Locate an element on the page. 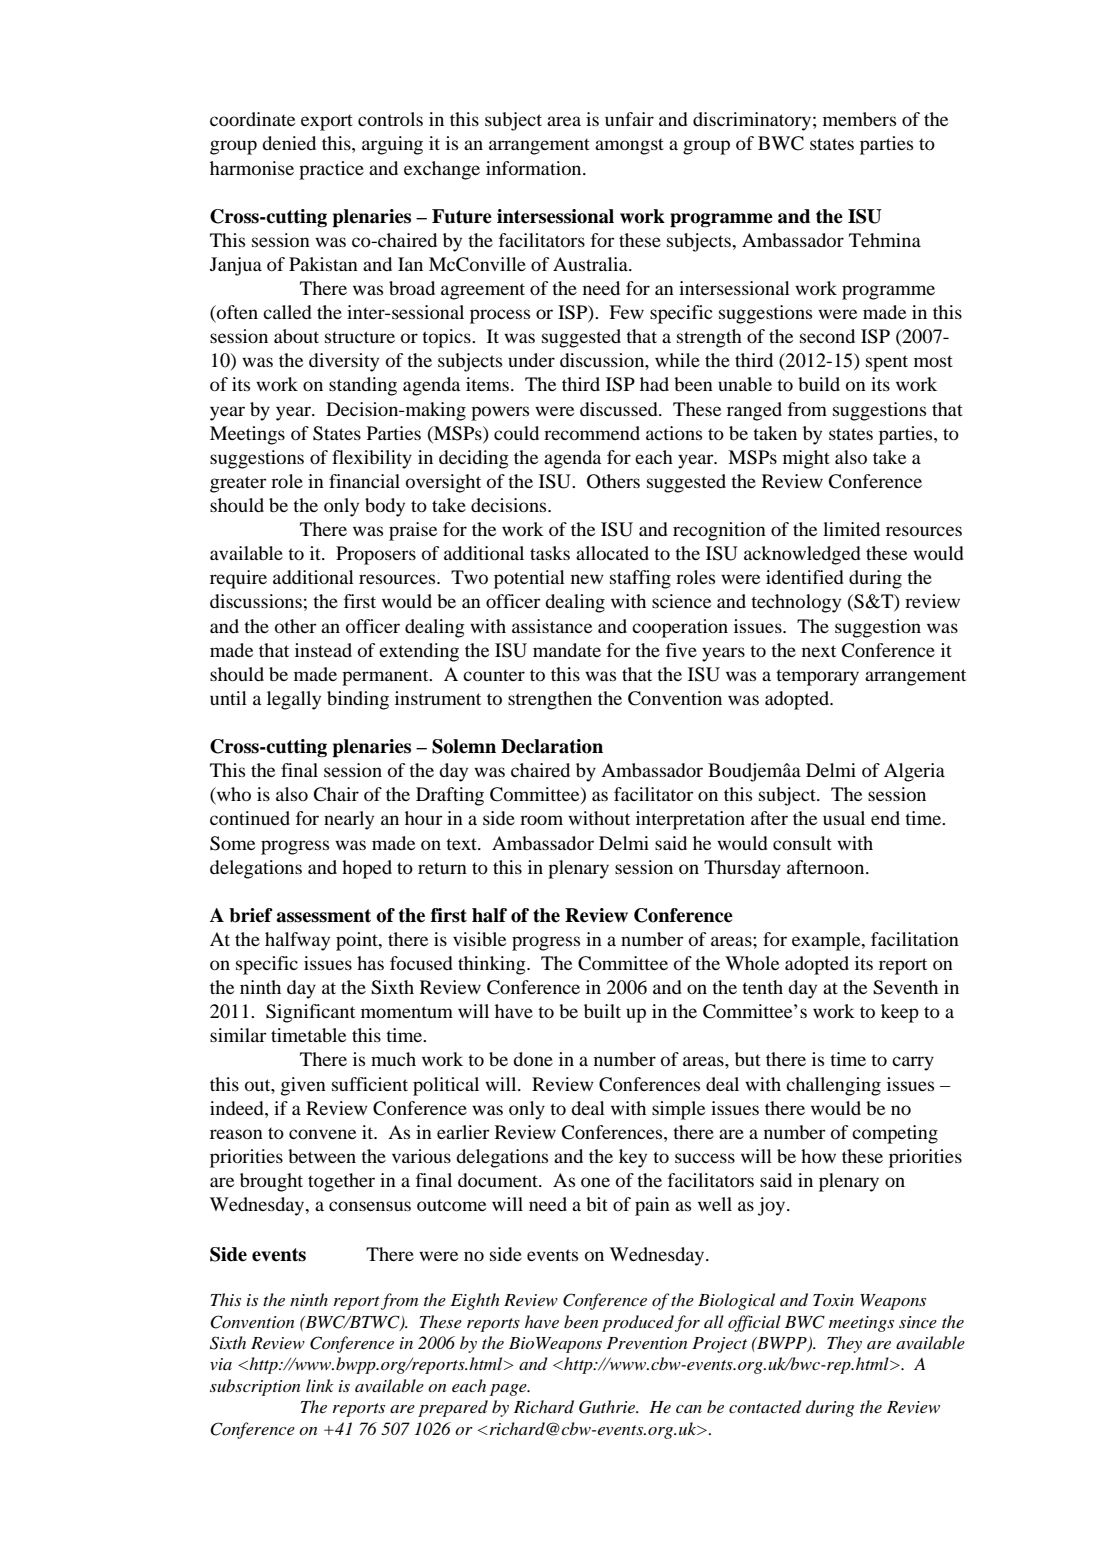 The width and height of the image is (1102, 1559). new is located at coordinates (587, 579).
